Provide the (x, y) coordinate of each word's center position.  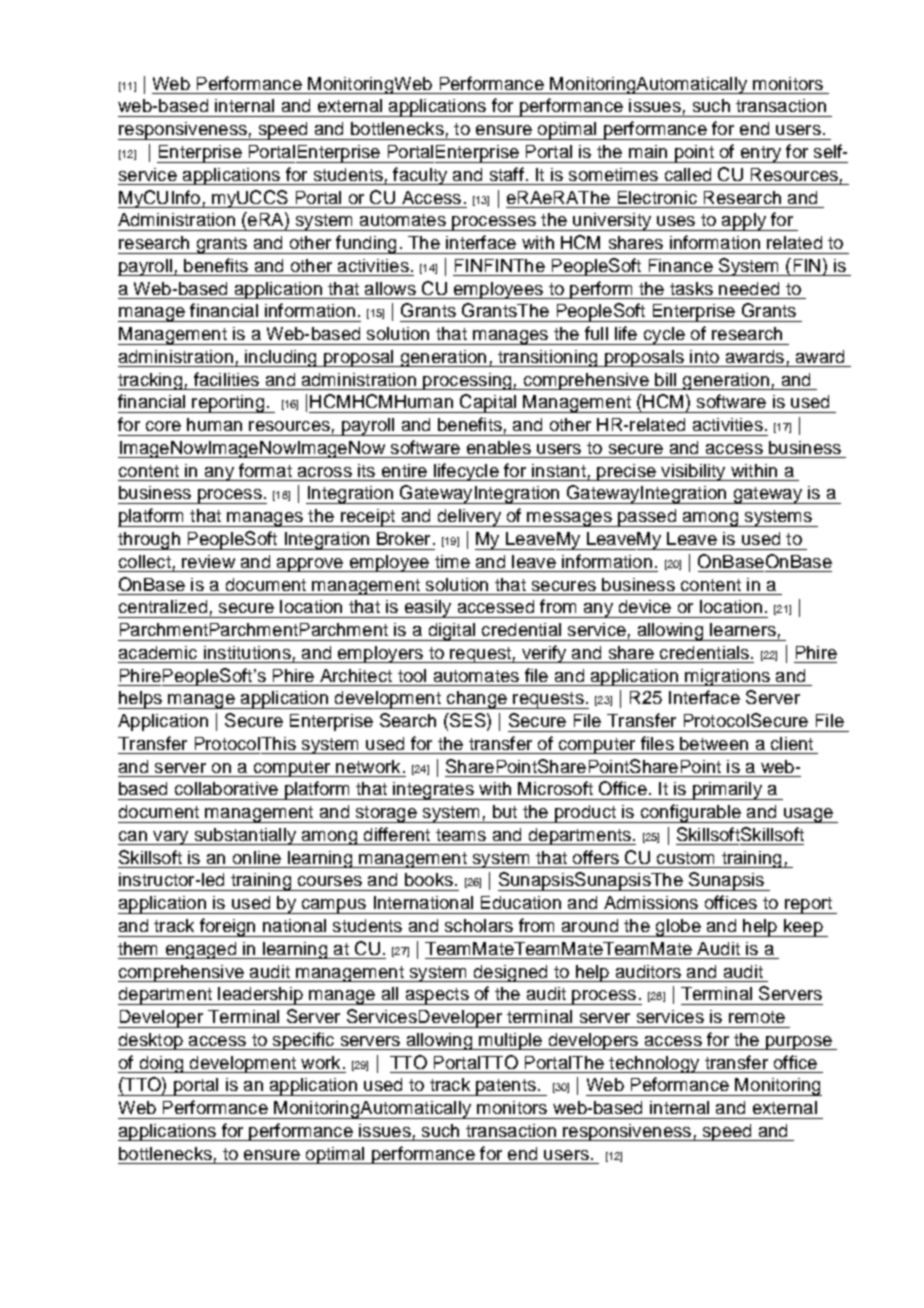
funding (366, 244)
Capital (488, 403)
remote (757, 1017)
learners (743, 629)
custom (685, 858)
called (688, 174)
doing (161, 1064)
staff (507, 174)
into (704, 356)
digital (451, 632)
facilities (226, 379)
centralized (163, 606)
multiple (510, 1041)
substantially (245, 836)
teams (461, 835)
